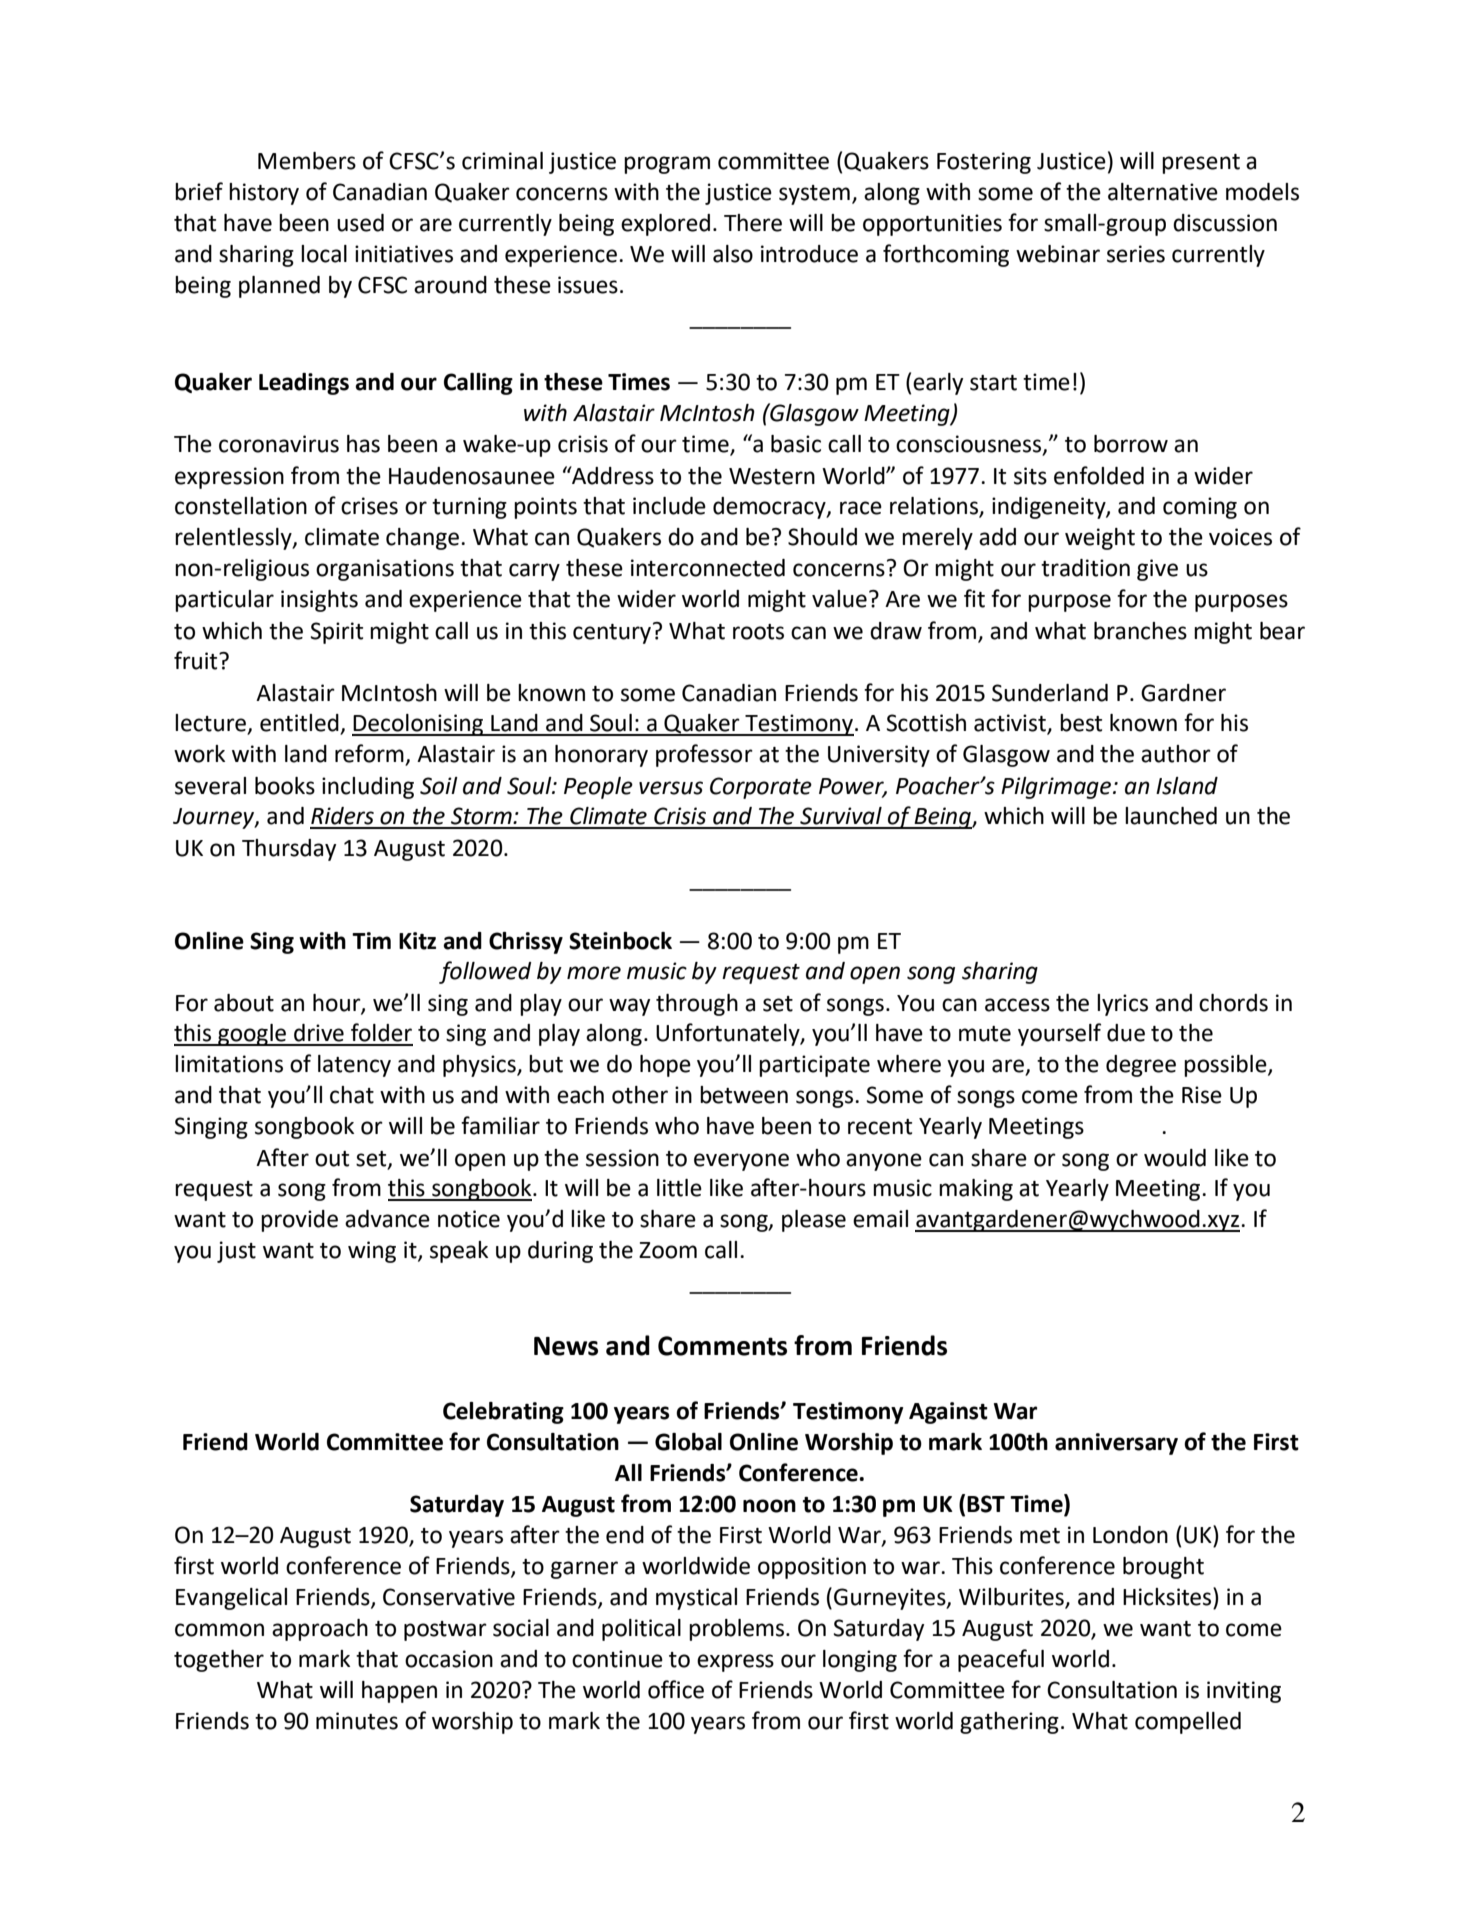 This screenshot has height=1915, width=1480. I want to click on alternative, so click(1163, 192).
